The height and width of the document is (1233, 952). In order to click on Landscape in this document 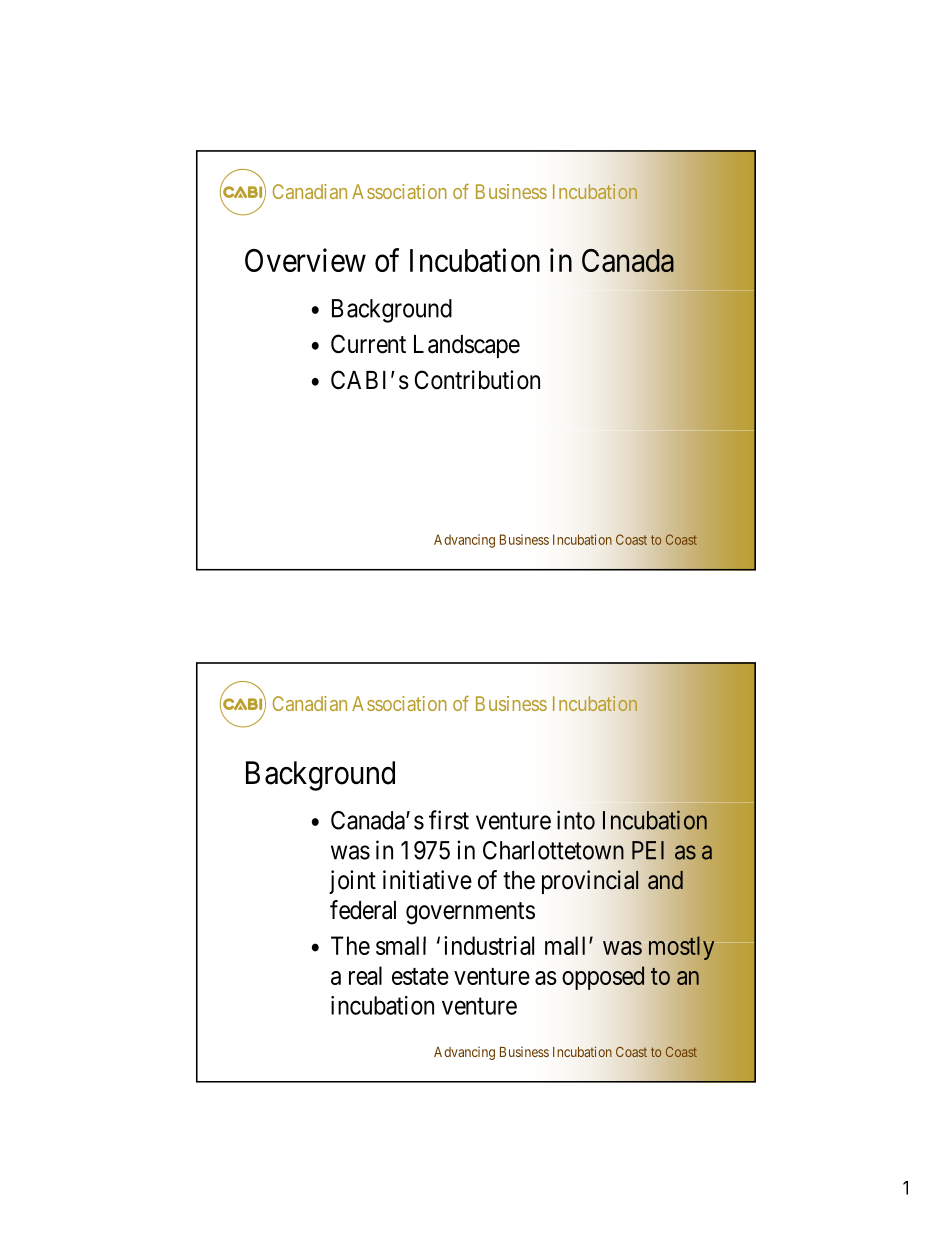, I will do `click(467, 346)`.
